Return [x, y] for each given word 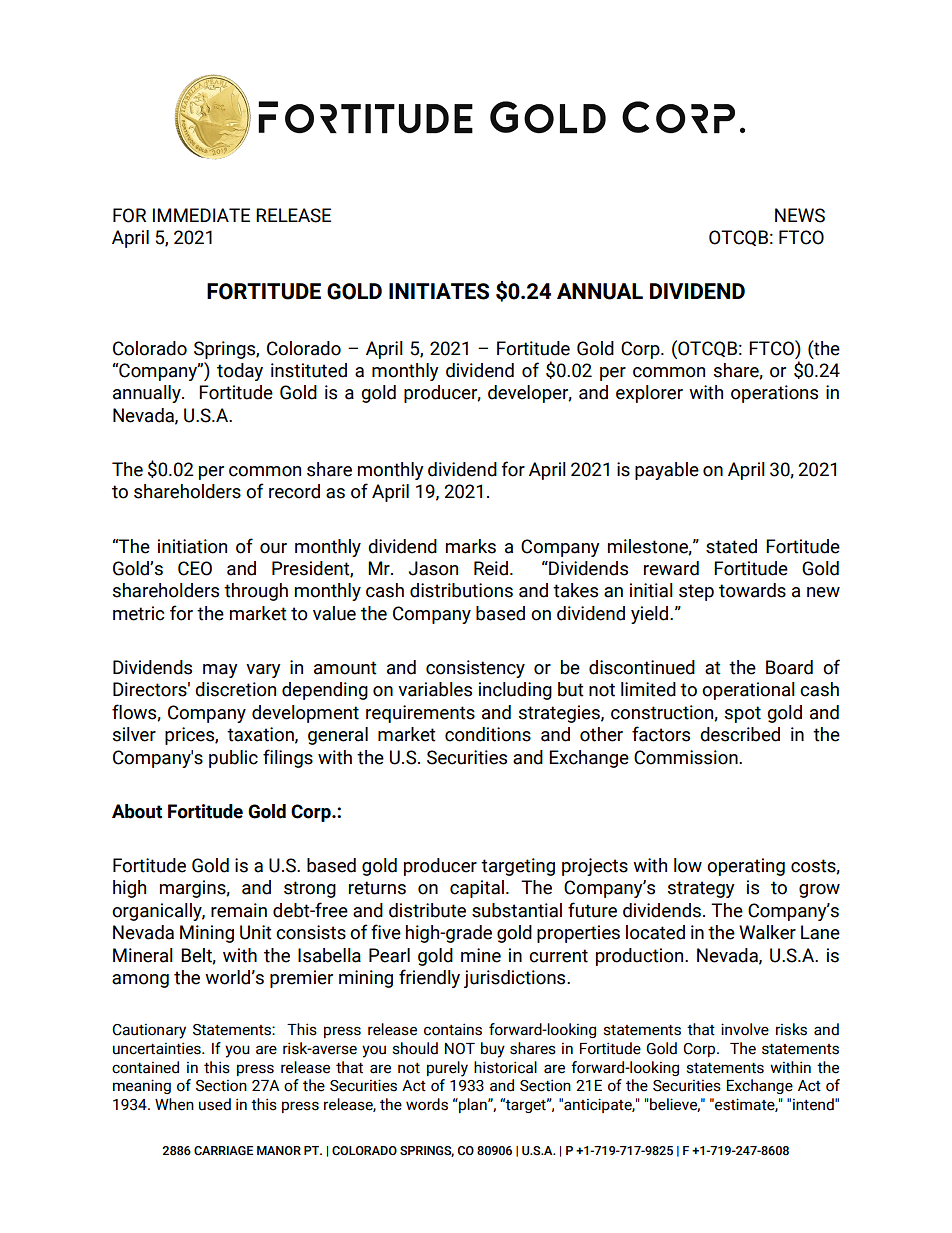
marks [471, 546]
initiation [192, 546]
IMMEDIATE [201, 215]
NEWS [800, 215]
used [215, 1104]
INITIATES [439, 291]
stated [731, 546]
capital [477, 889]
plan [473, 1105]
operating [746, 867]
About [137, 811]
